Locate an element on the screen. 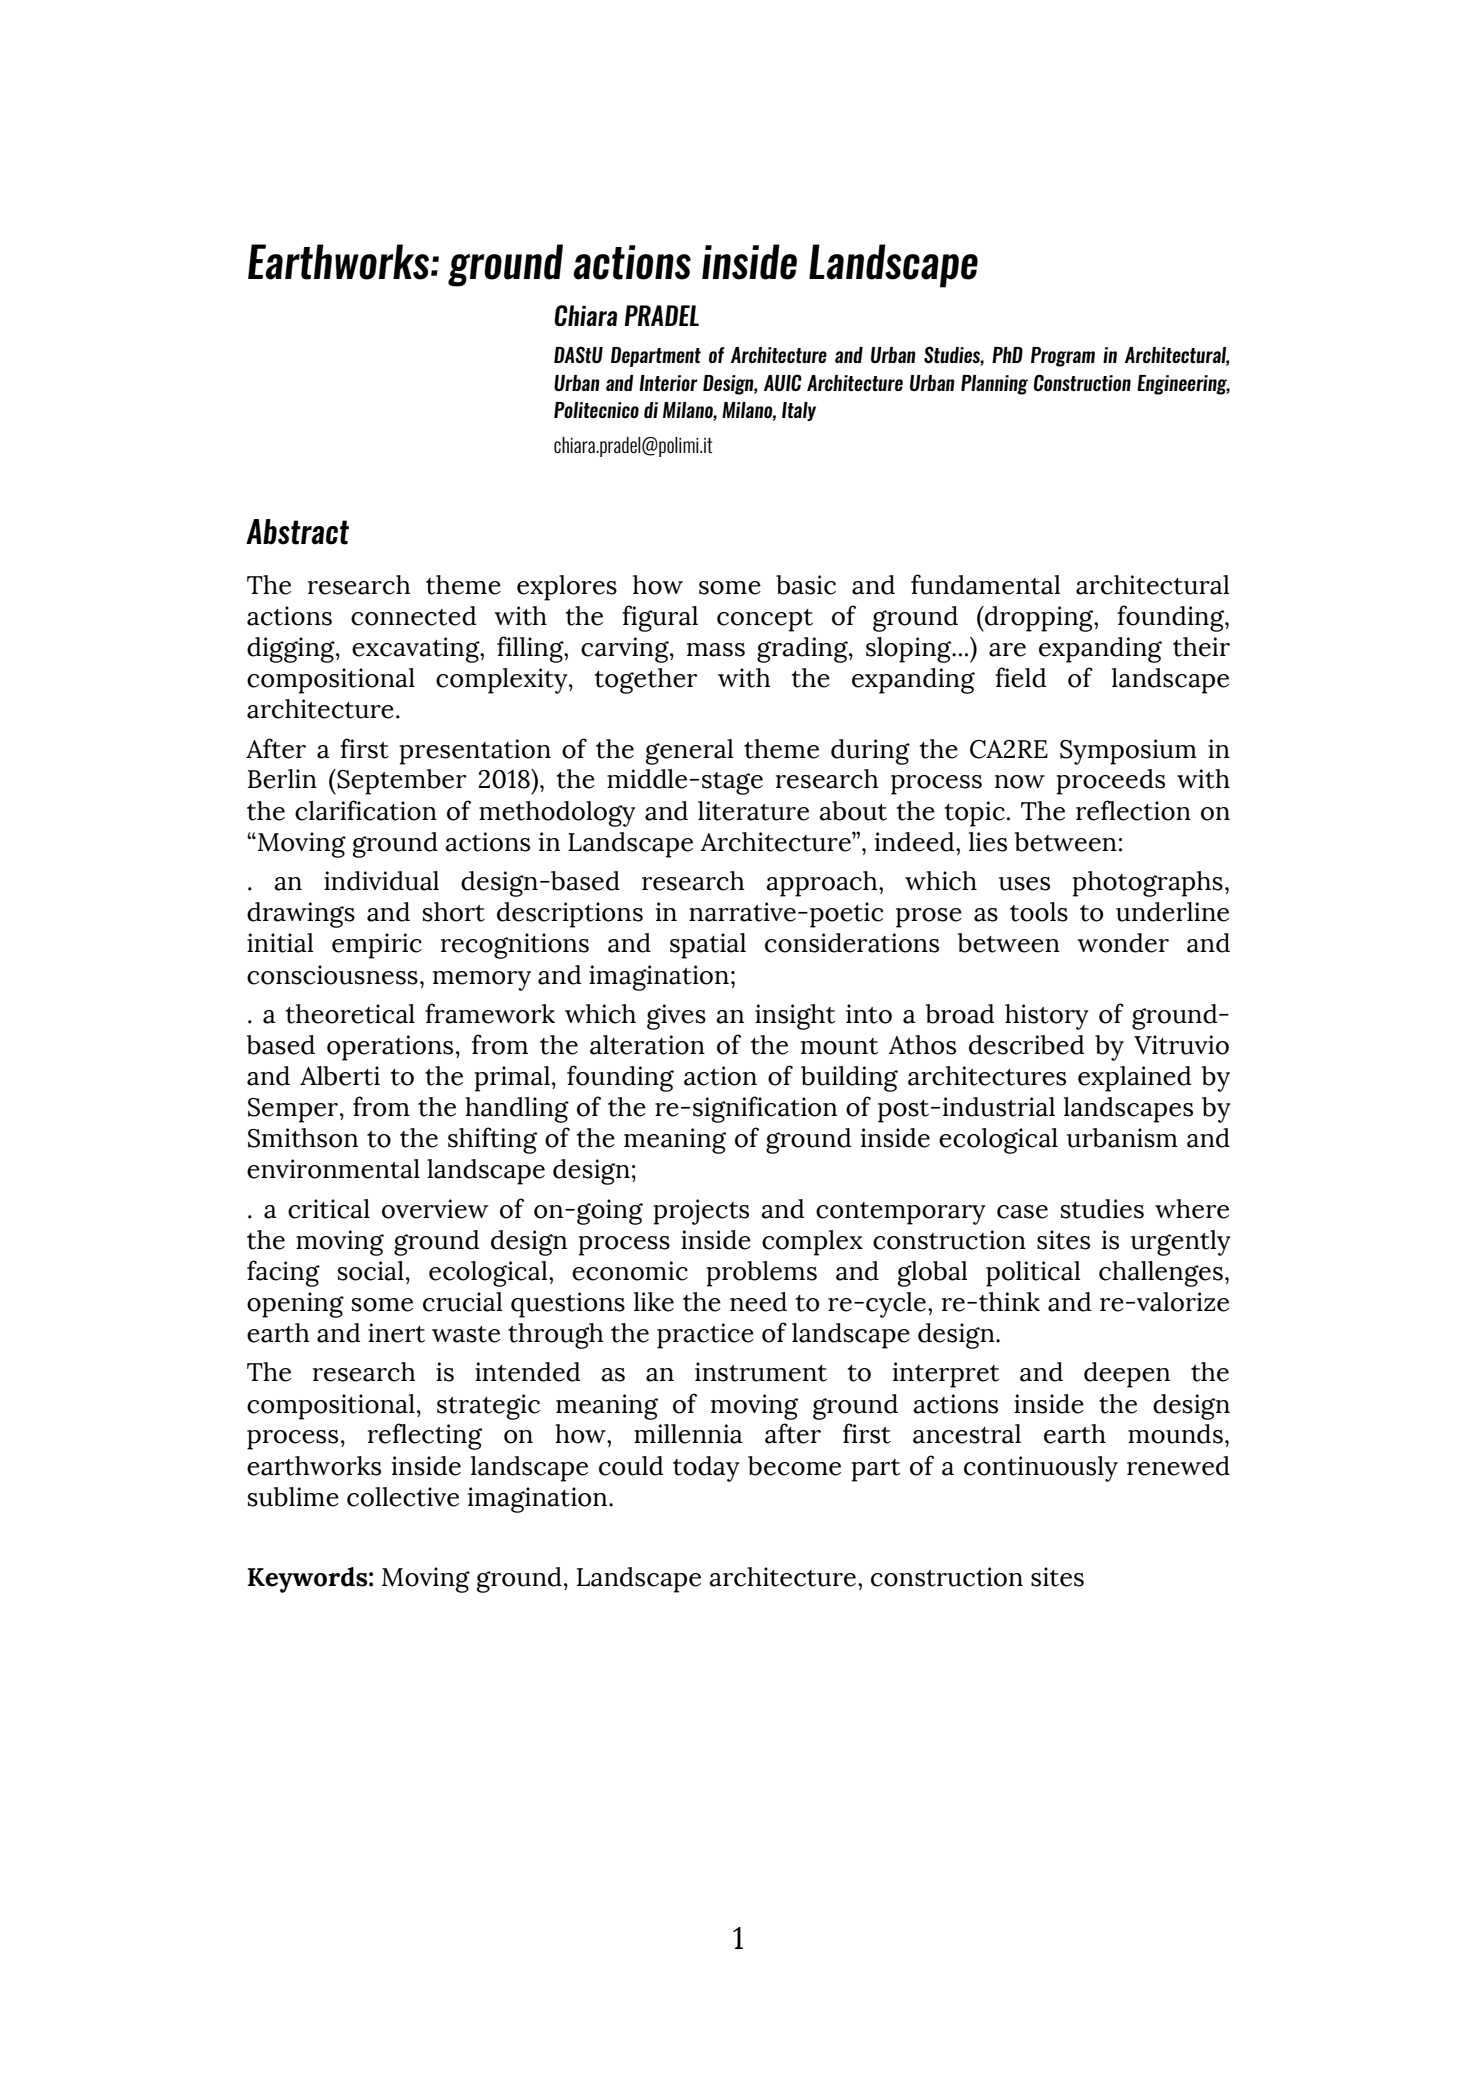  September is located at coordinates (400, 782).
